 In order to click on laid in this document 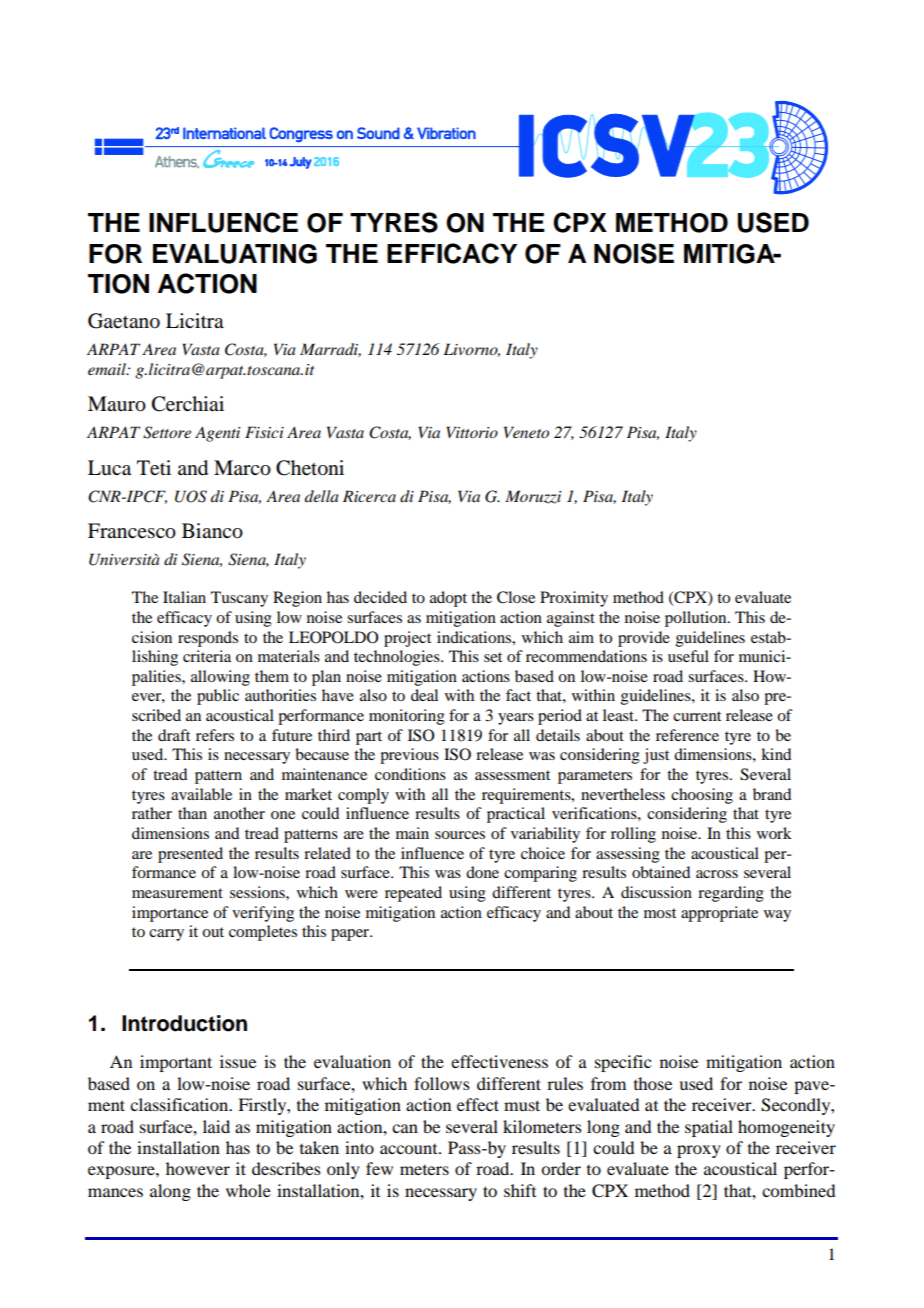, I will do `click(216, 1126)`.
